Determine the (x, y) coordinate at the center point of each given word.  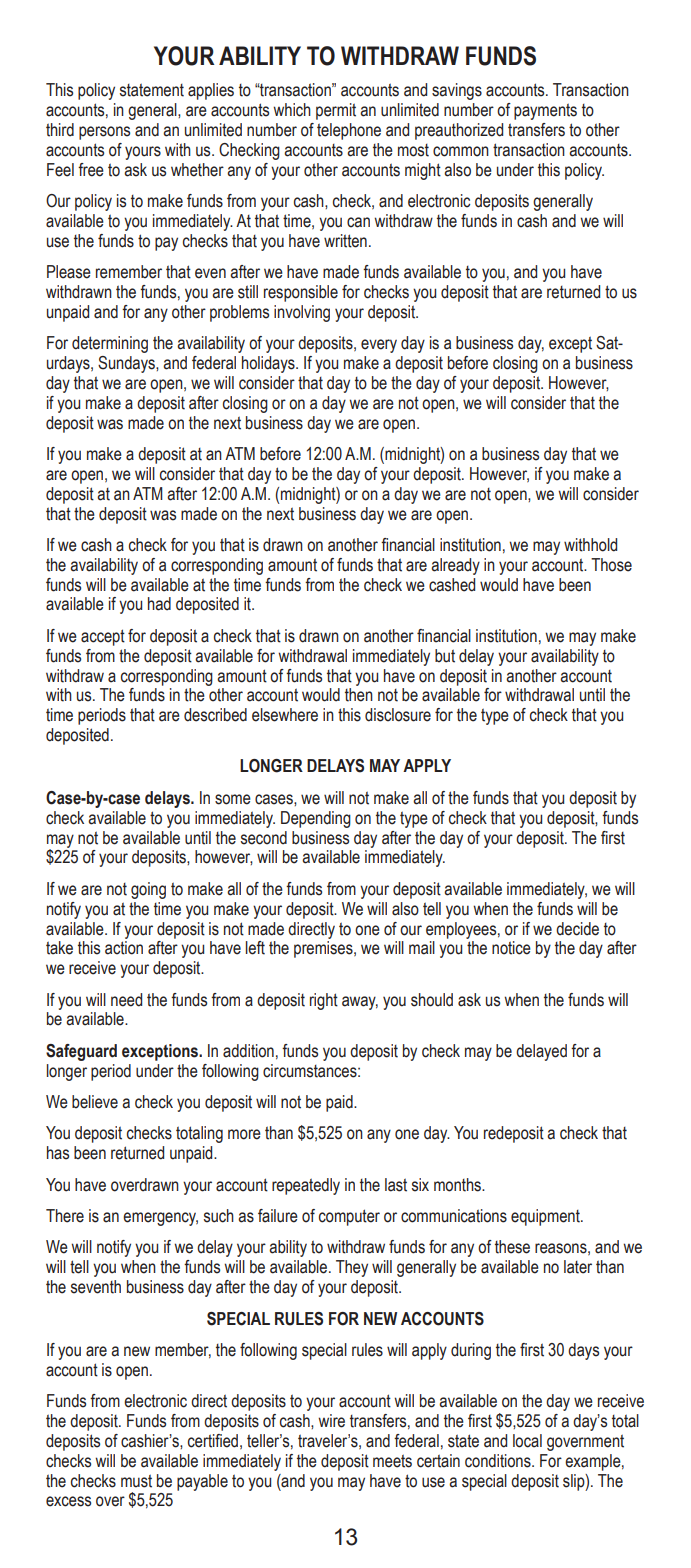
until (592, 695)
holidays (269, 364)
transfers (536, 130)
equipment (546, 1217)
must (136, 1481)
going (148, 890)
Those (611, 565)
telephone (349, 131)
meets (392, 1461)
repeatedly (306, 1186)
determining (110, 344)
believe (95, 1102)
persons (104, 133)
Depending (316, 819)
